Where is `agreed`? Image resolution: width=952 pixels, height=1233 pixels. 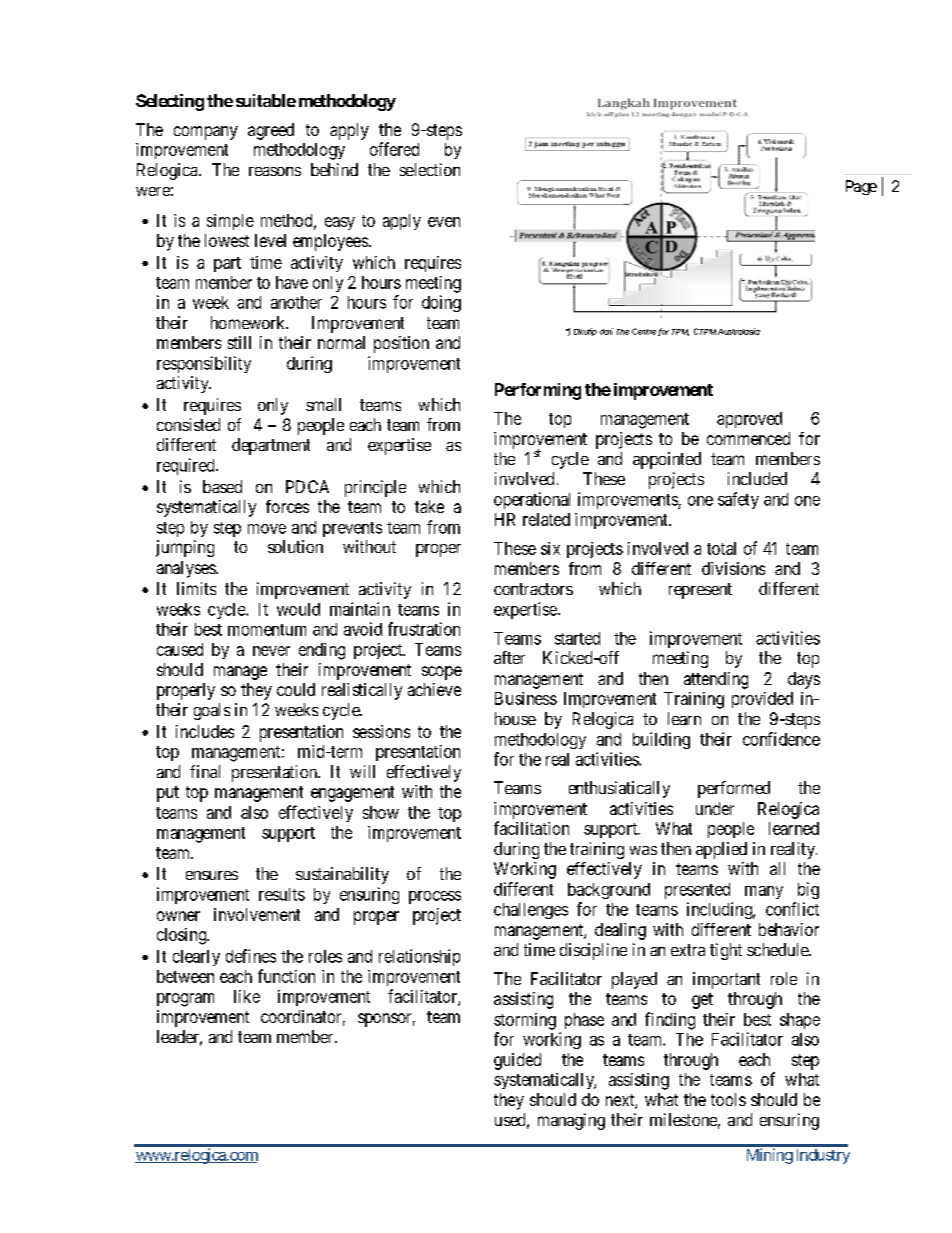
agreed is located at coordinates (271, 131).
